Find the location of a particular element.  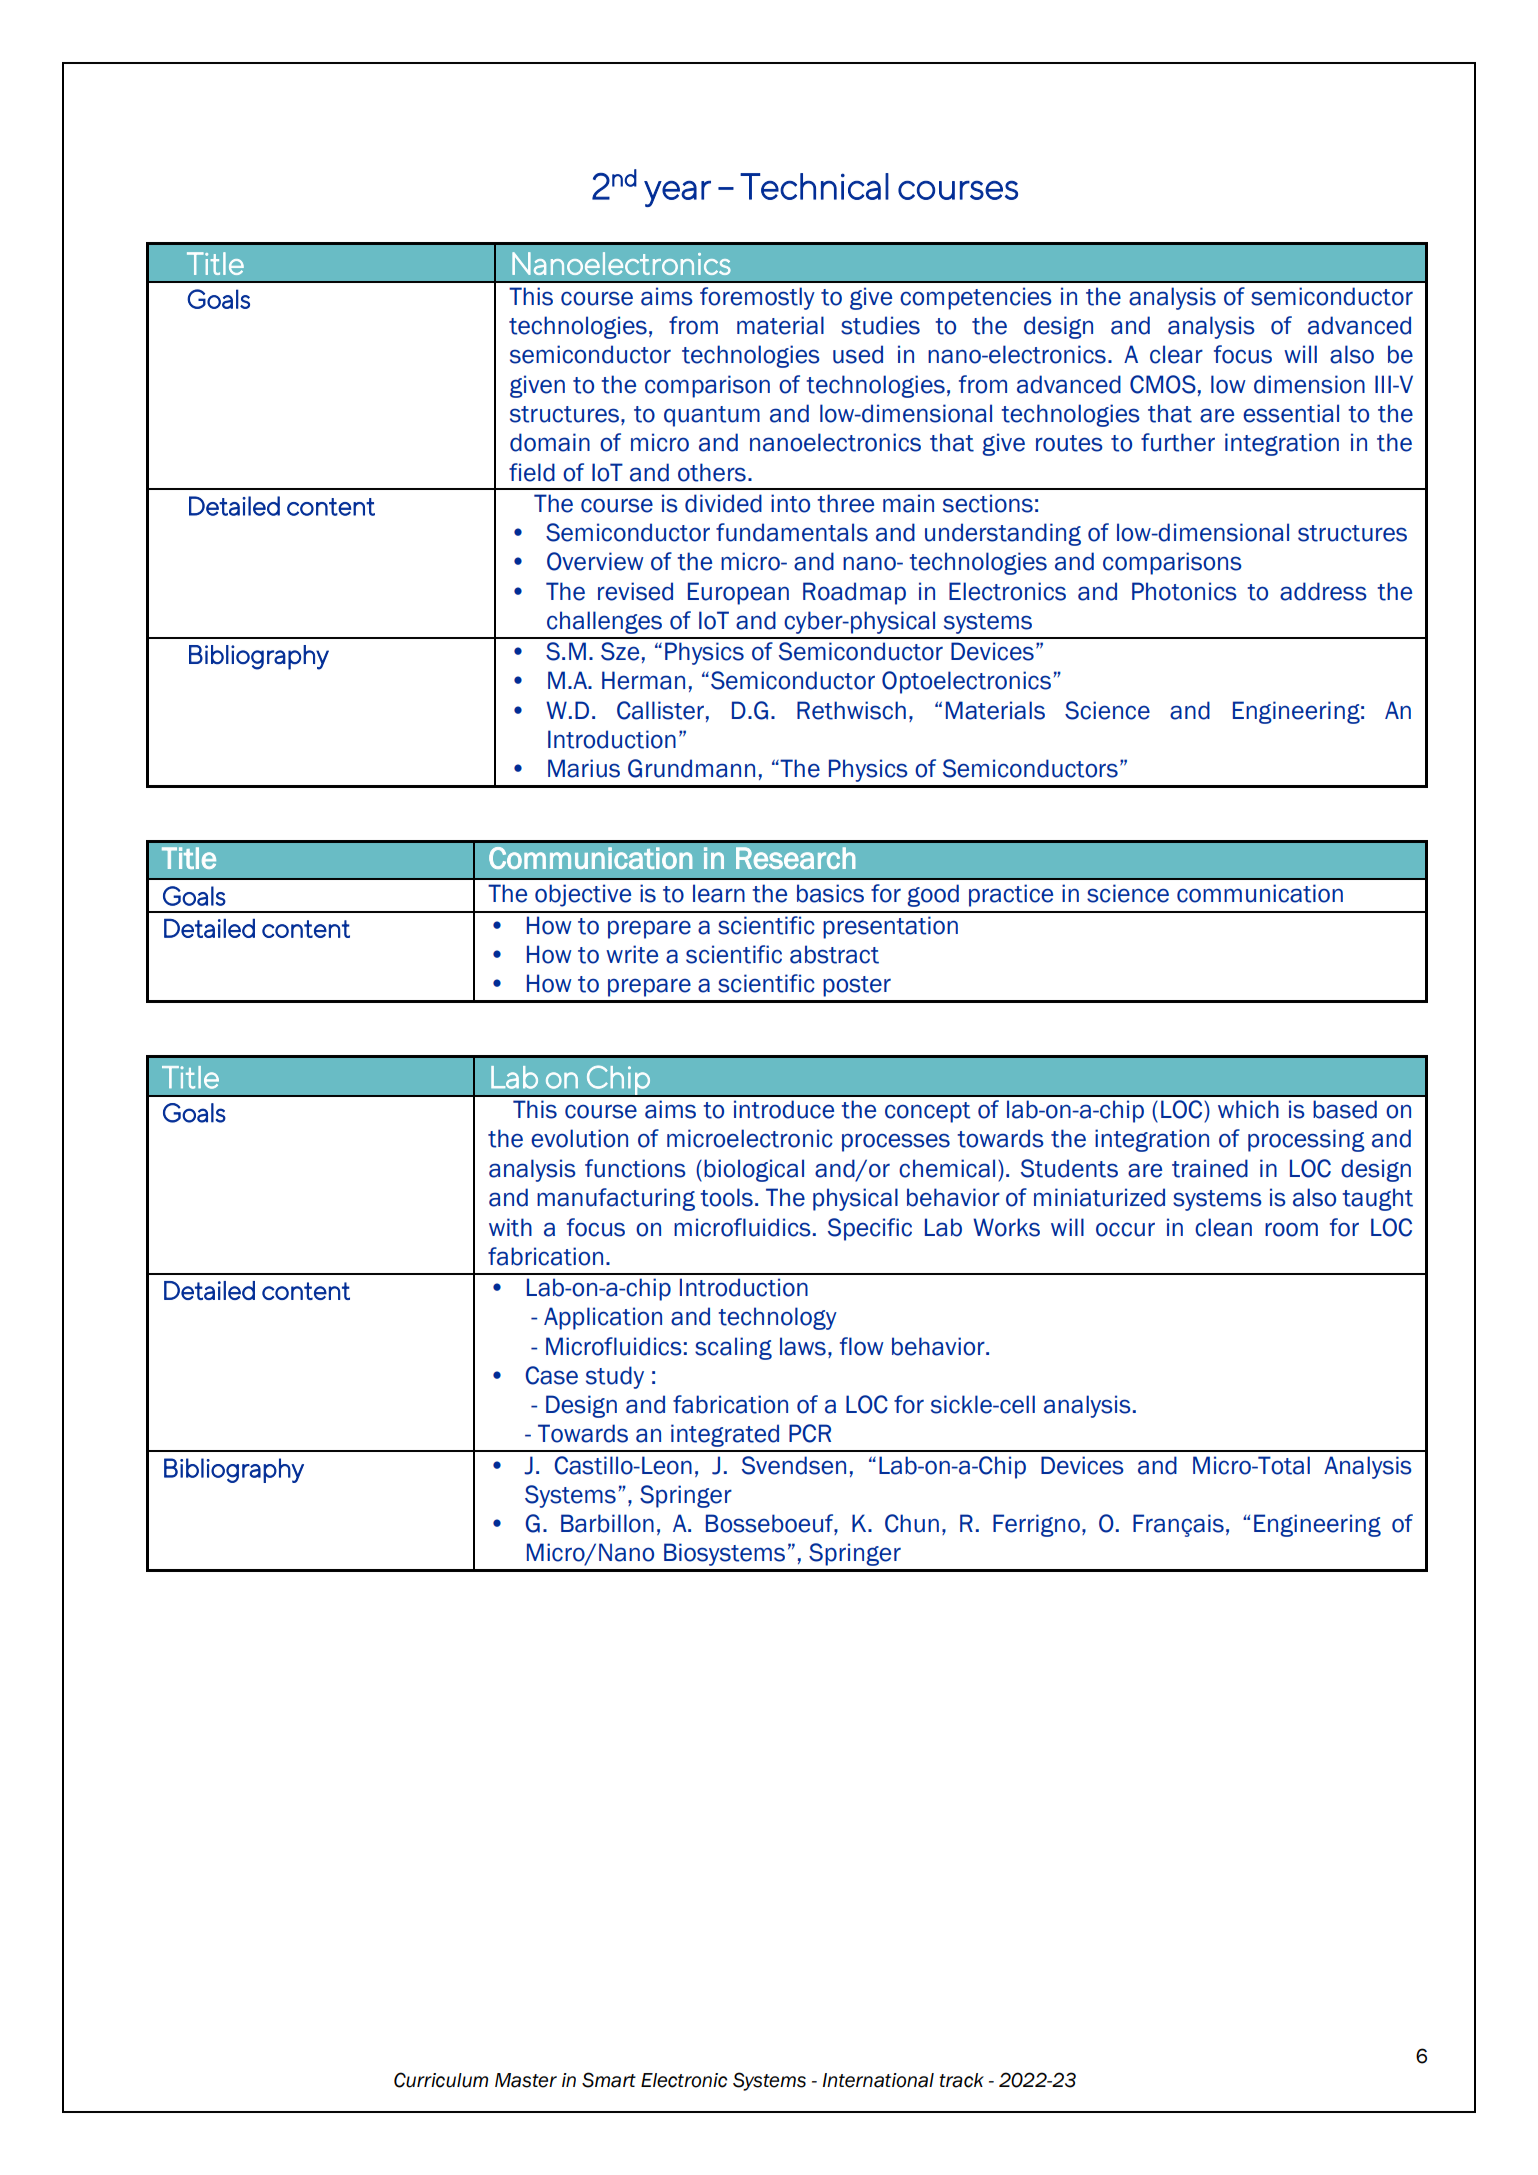

year is located at coordinates (677, 194).
